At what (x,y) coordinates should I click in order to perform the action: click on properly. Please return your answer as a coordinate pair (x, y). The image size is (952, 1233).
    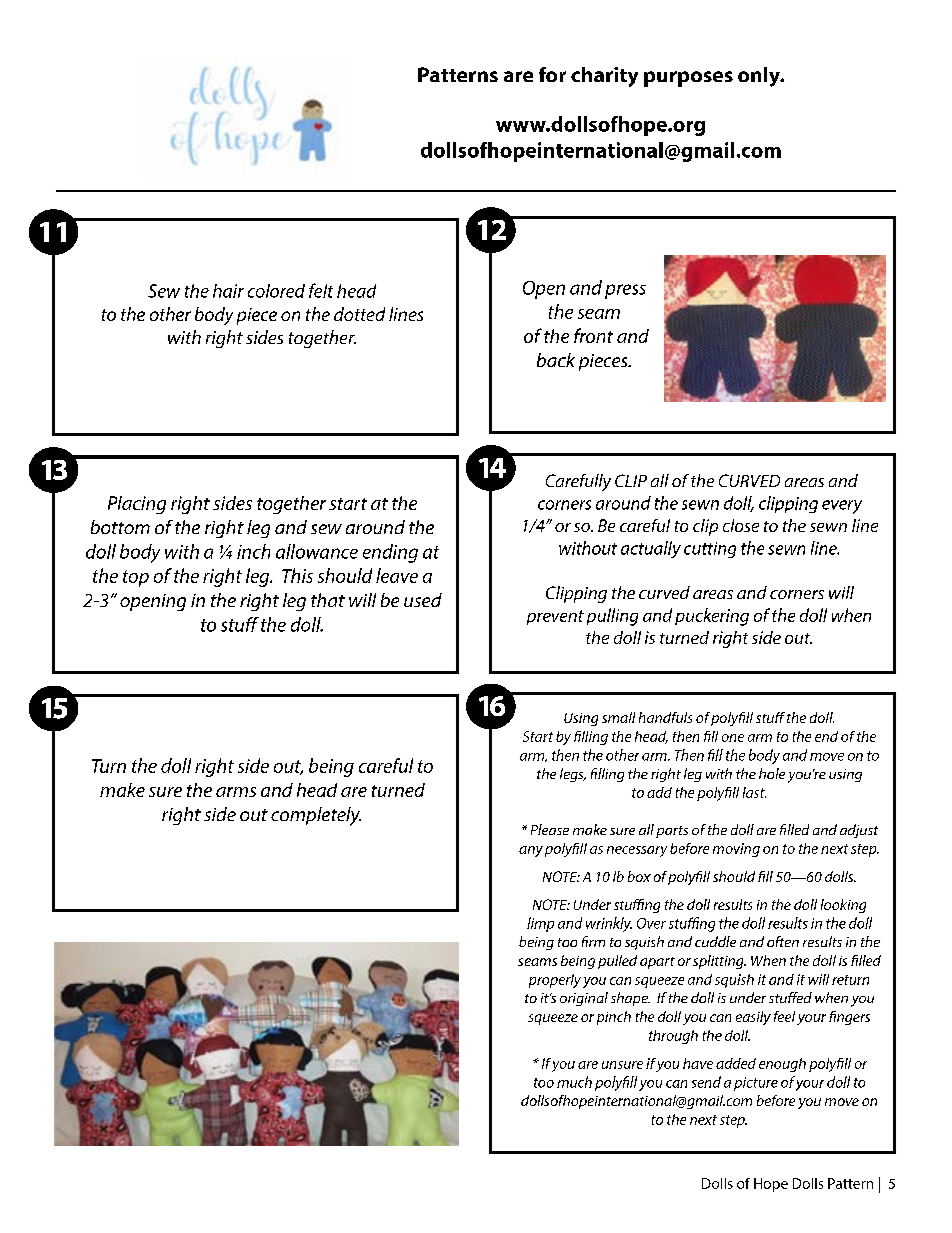
    Looking at the image, I should click on (555, 981).
